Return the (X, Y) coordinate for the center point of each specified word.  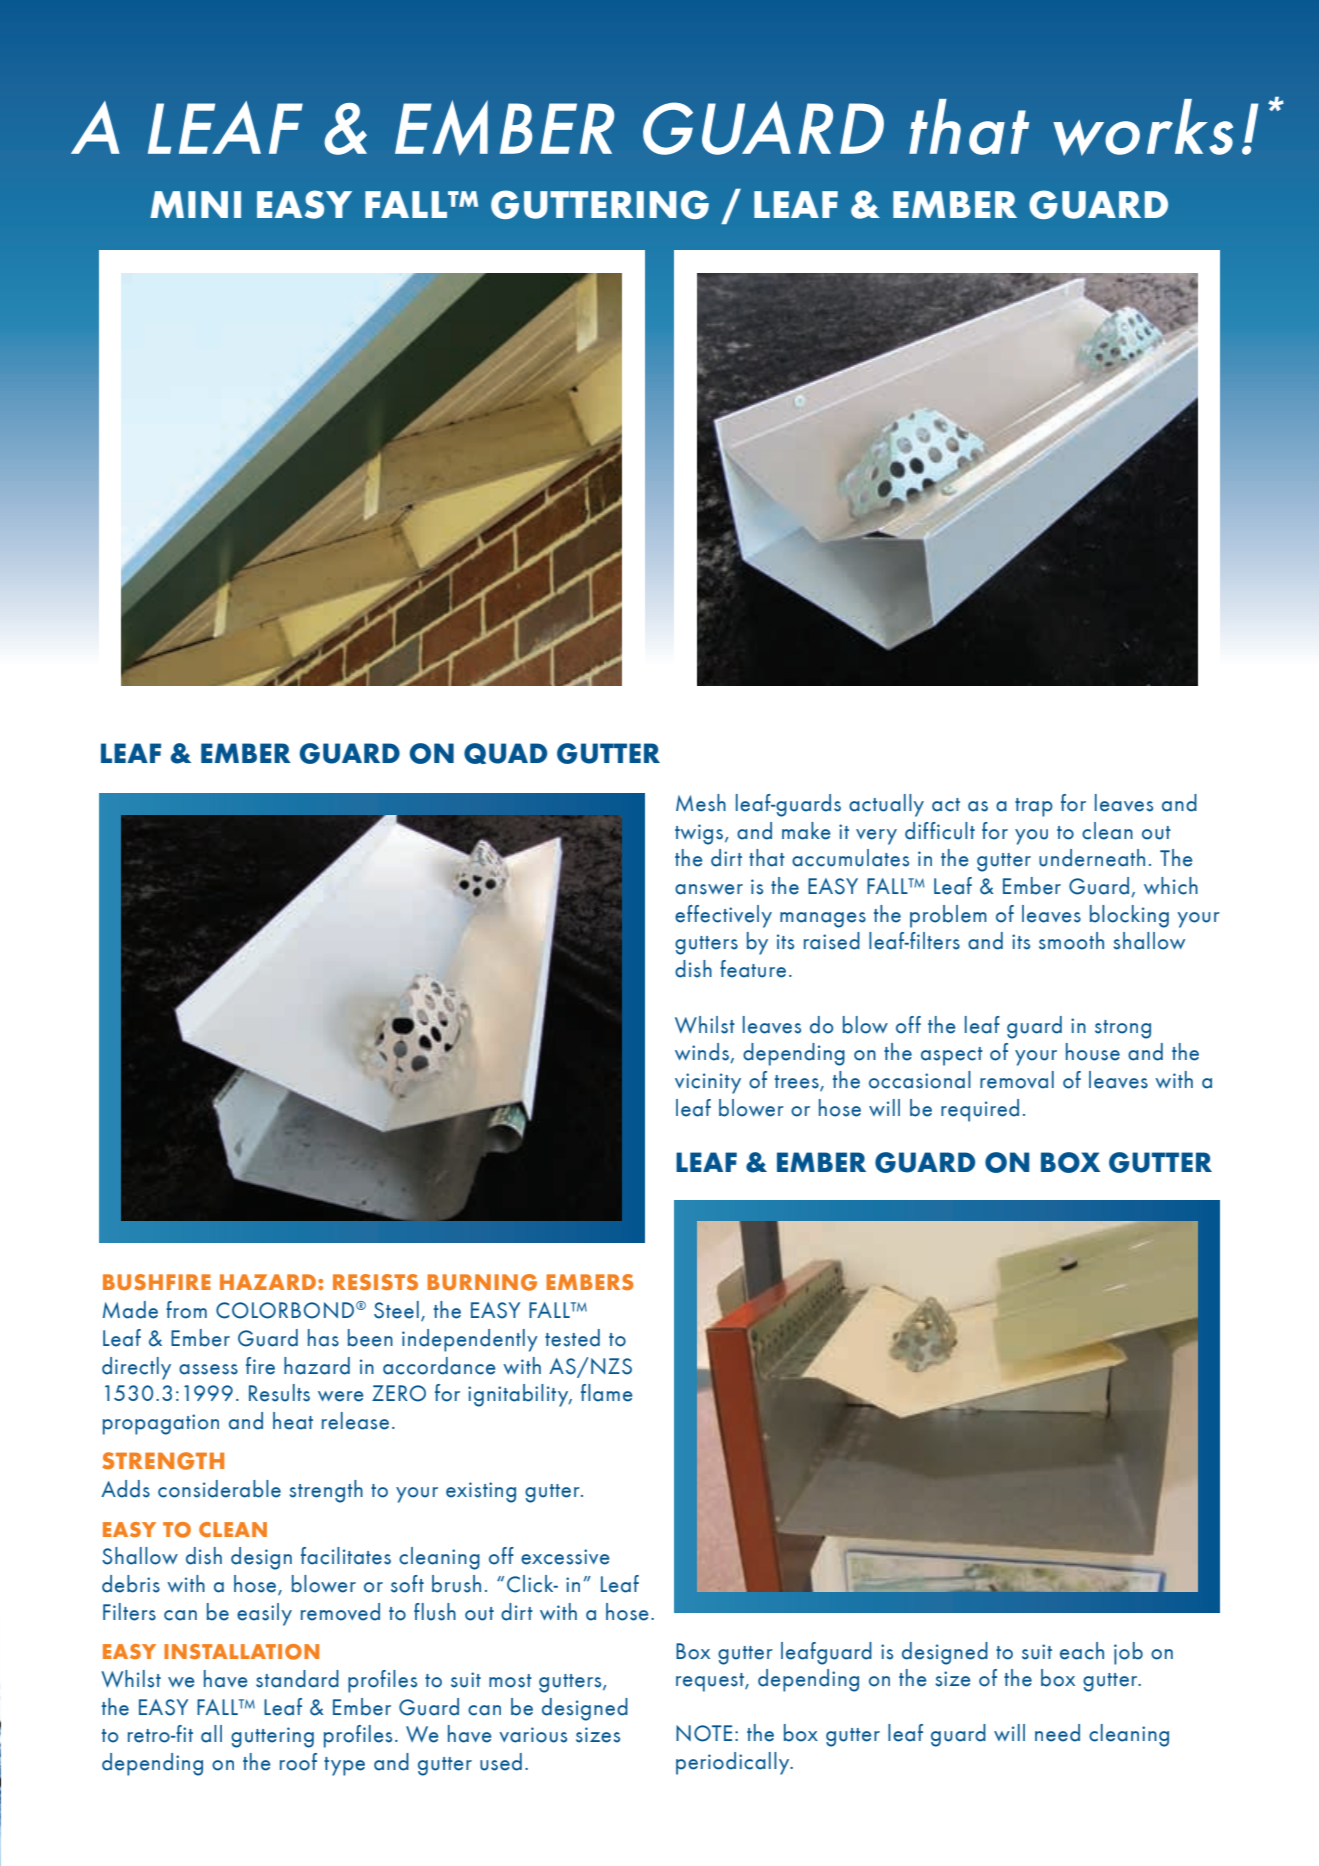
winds (703, 1053)
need (1057, 1733)
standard (297, 1679)
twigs (699, 834)
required (980, 1110)
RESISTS (375, 1282)
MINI (195, 204)
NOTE (704, 1733)
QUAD (505, 753)
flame (607, 1393)
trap (1034, 807)
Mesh (701, 803)
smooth (1071, 941)
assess (208, 1369)
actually (886, 805)
